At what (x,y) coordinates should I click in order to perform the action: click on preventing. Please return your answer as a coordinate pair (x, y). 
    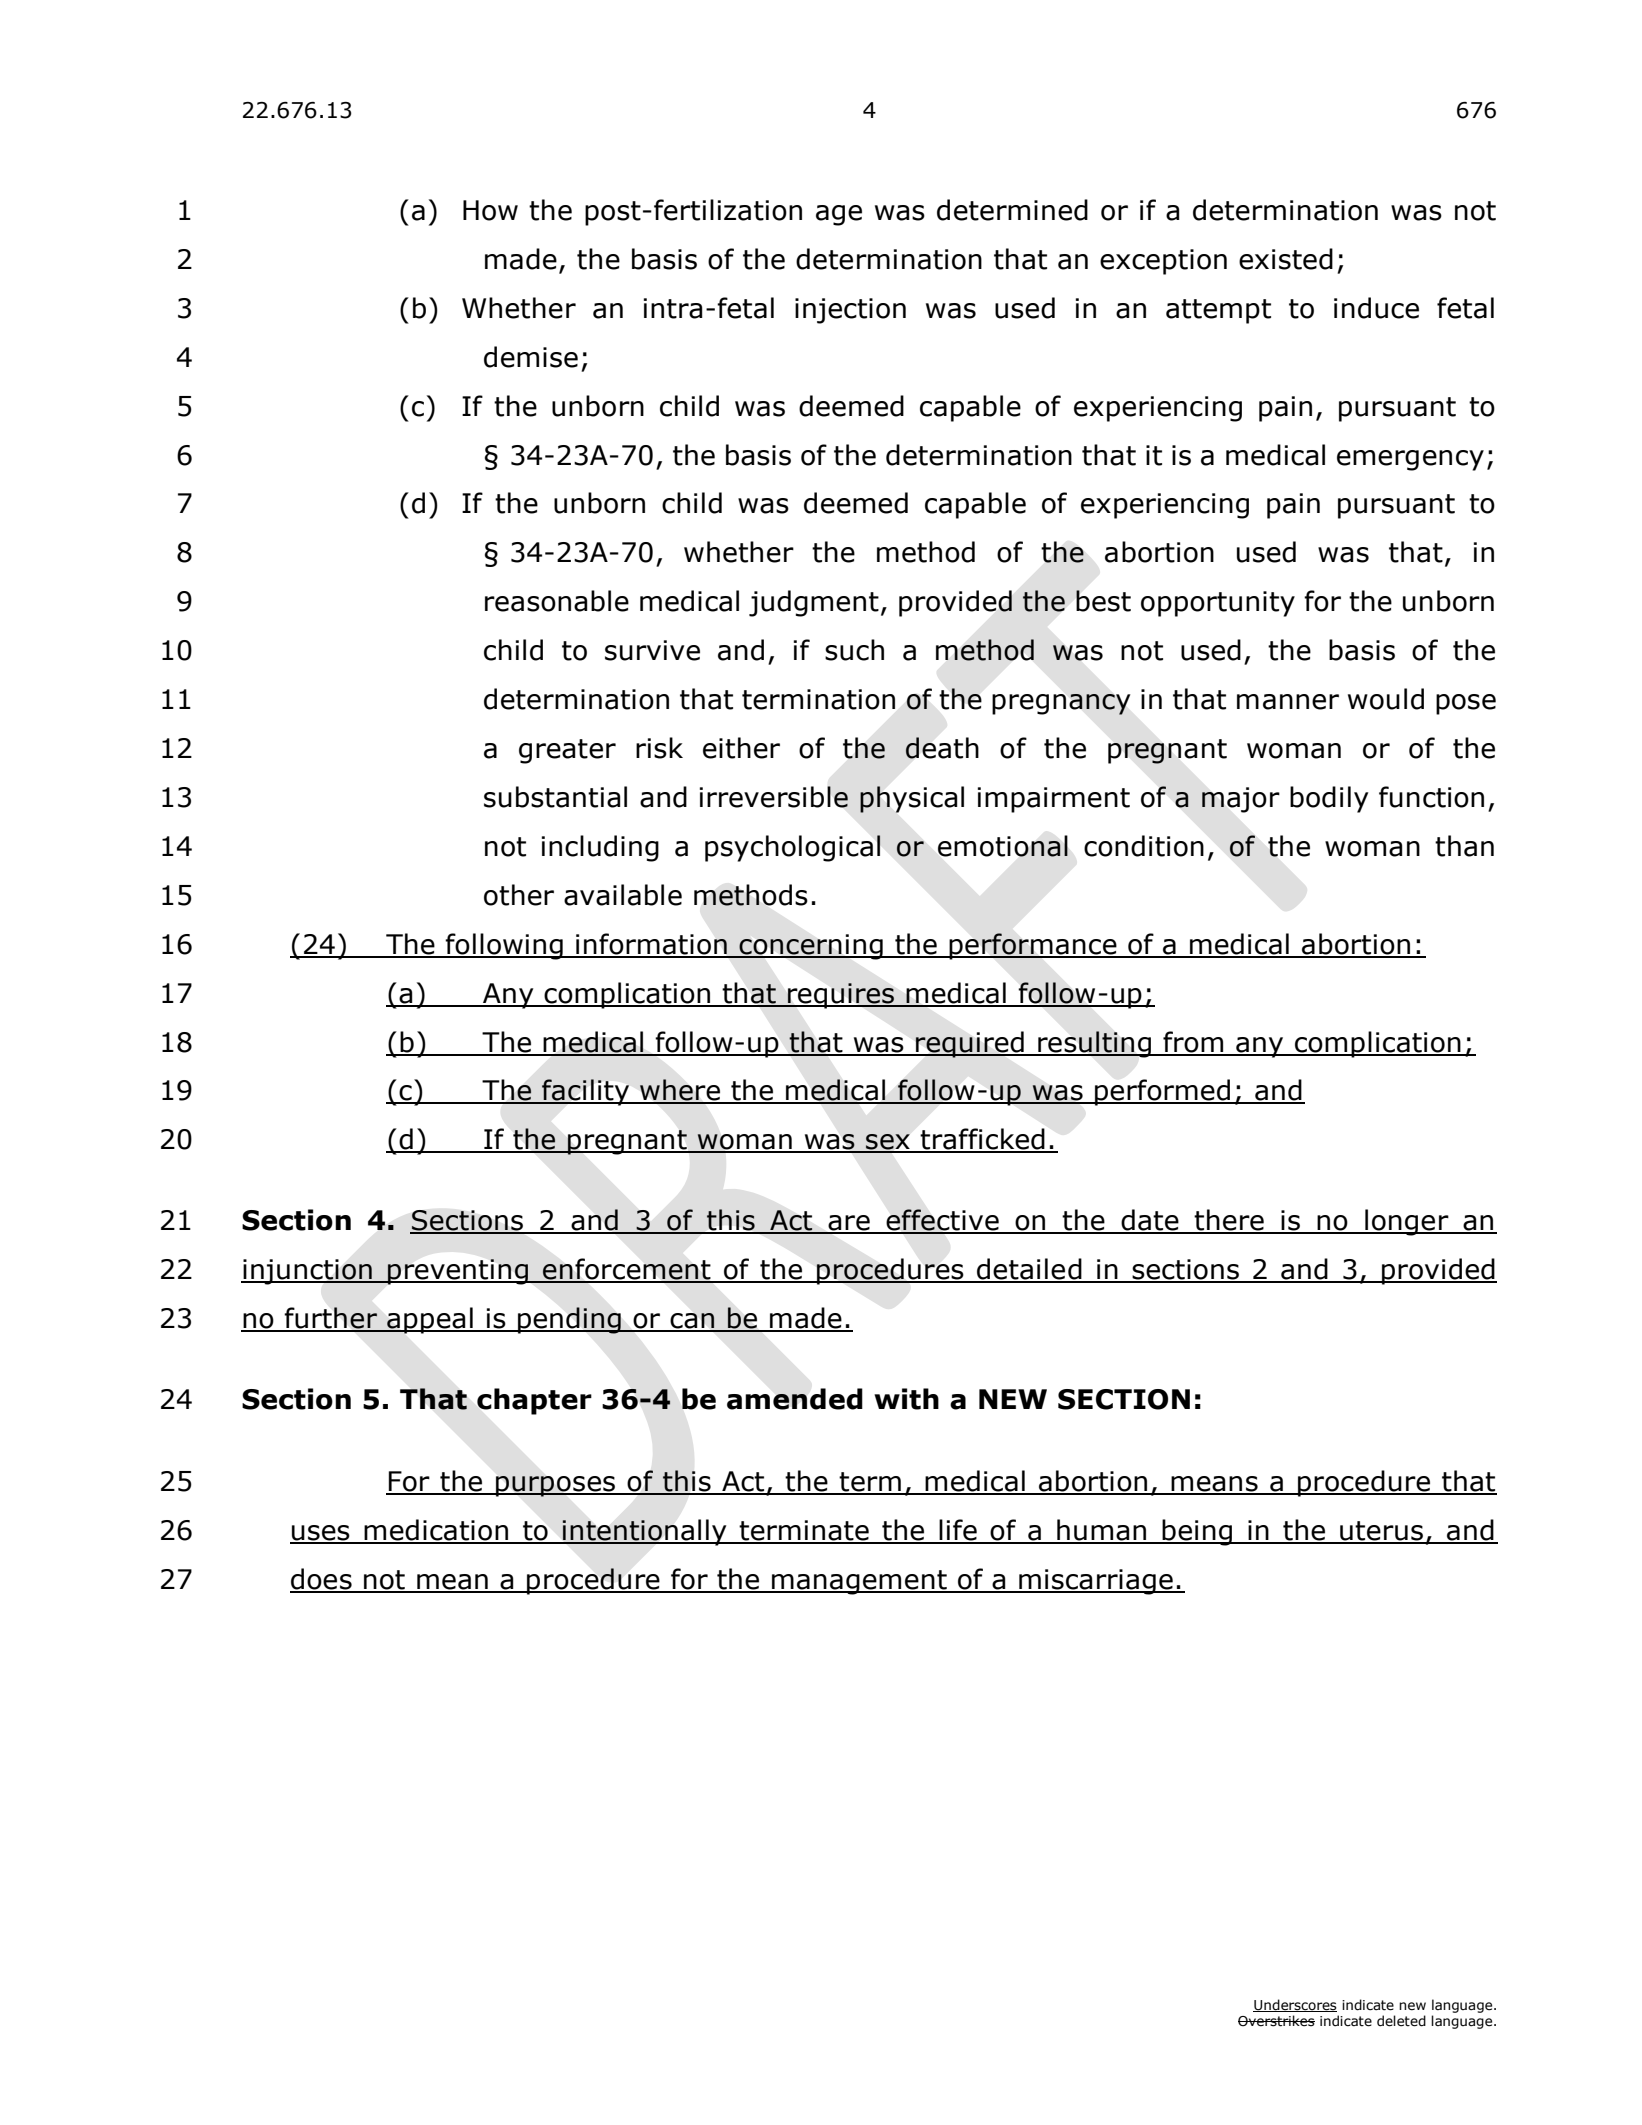
    Looking at the image, I should click on (458, 1272).
